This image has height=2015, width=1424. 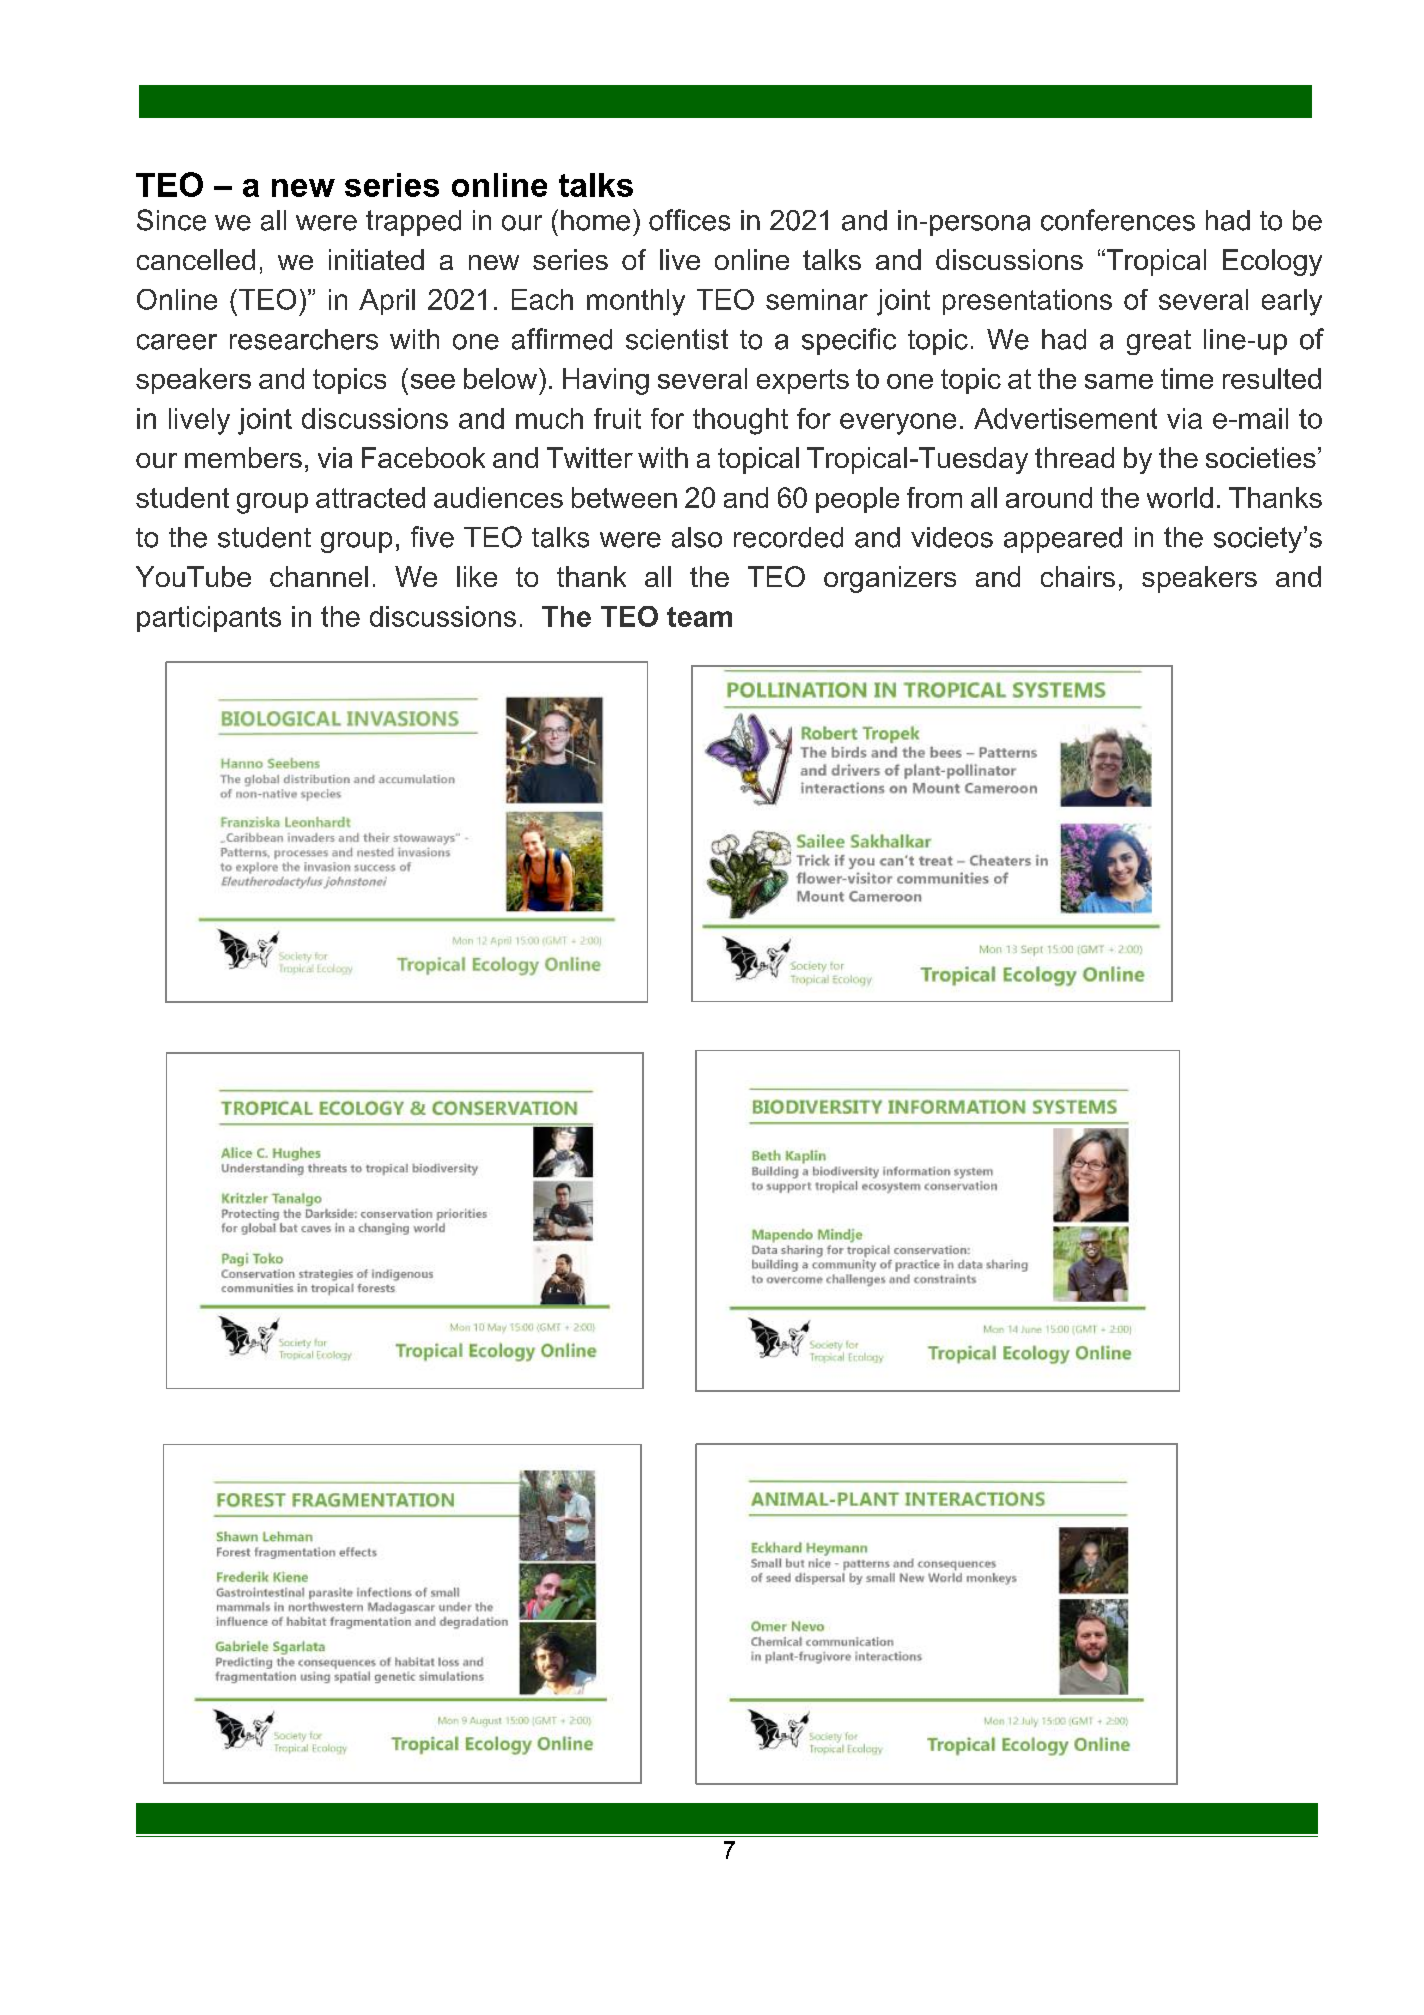 I want to click on participants, so click(x=209, y=619).
